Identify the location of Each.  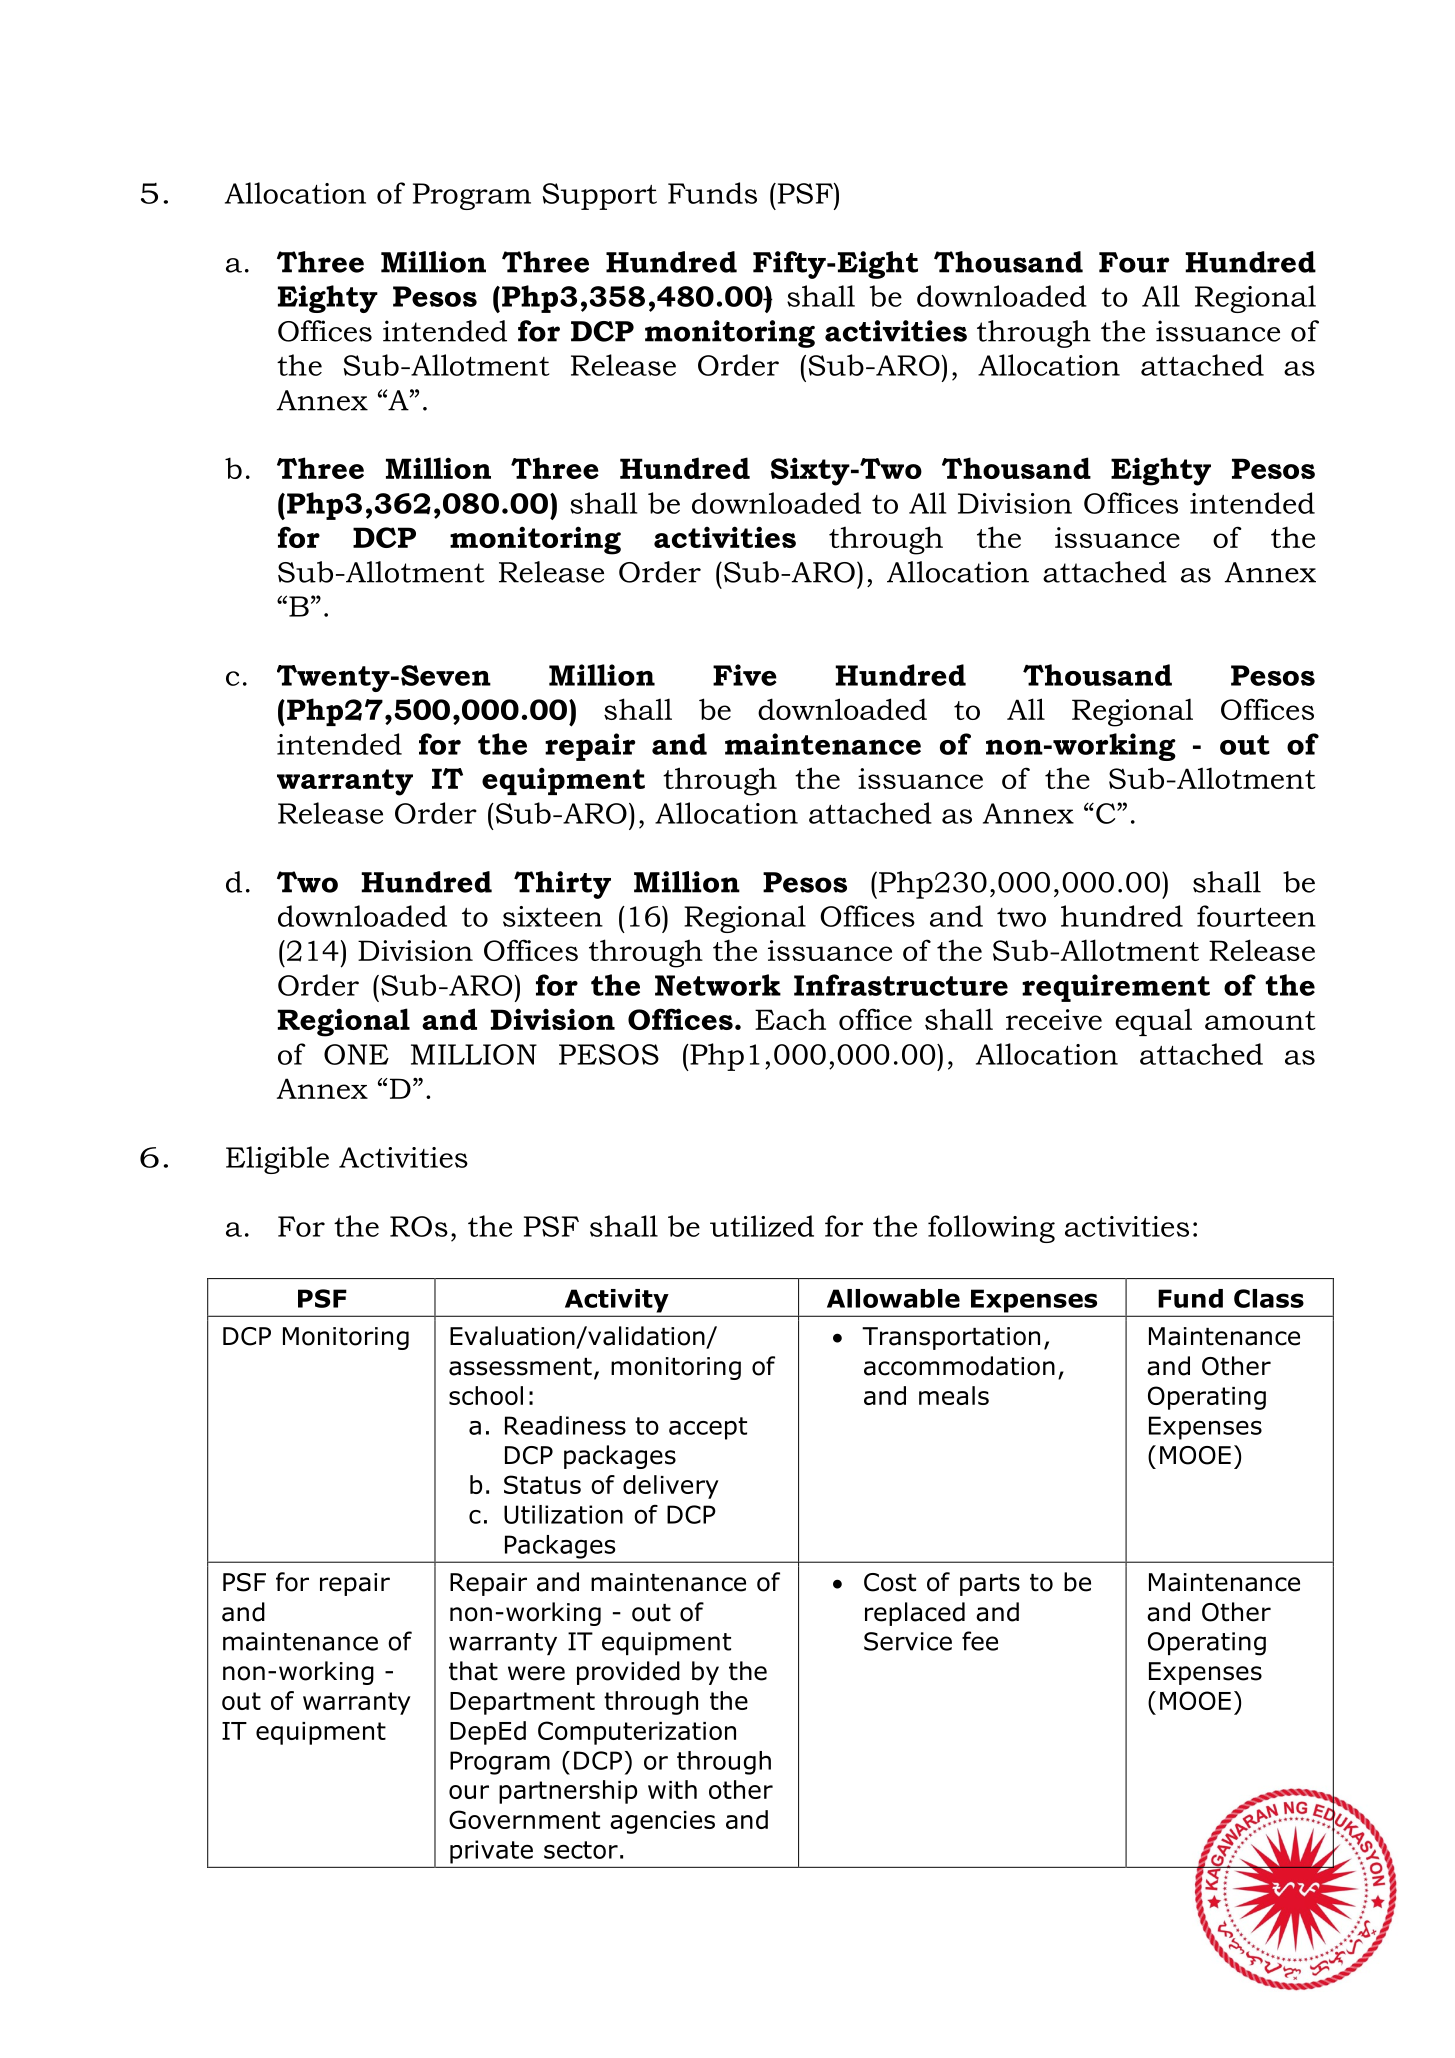
(790, 1019).
